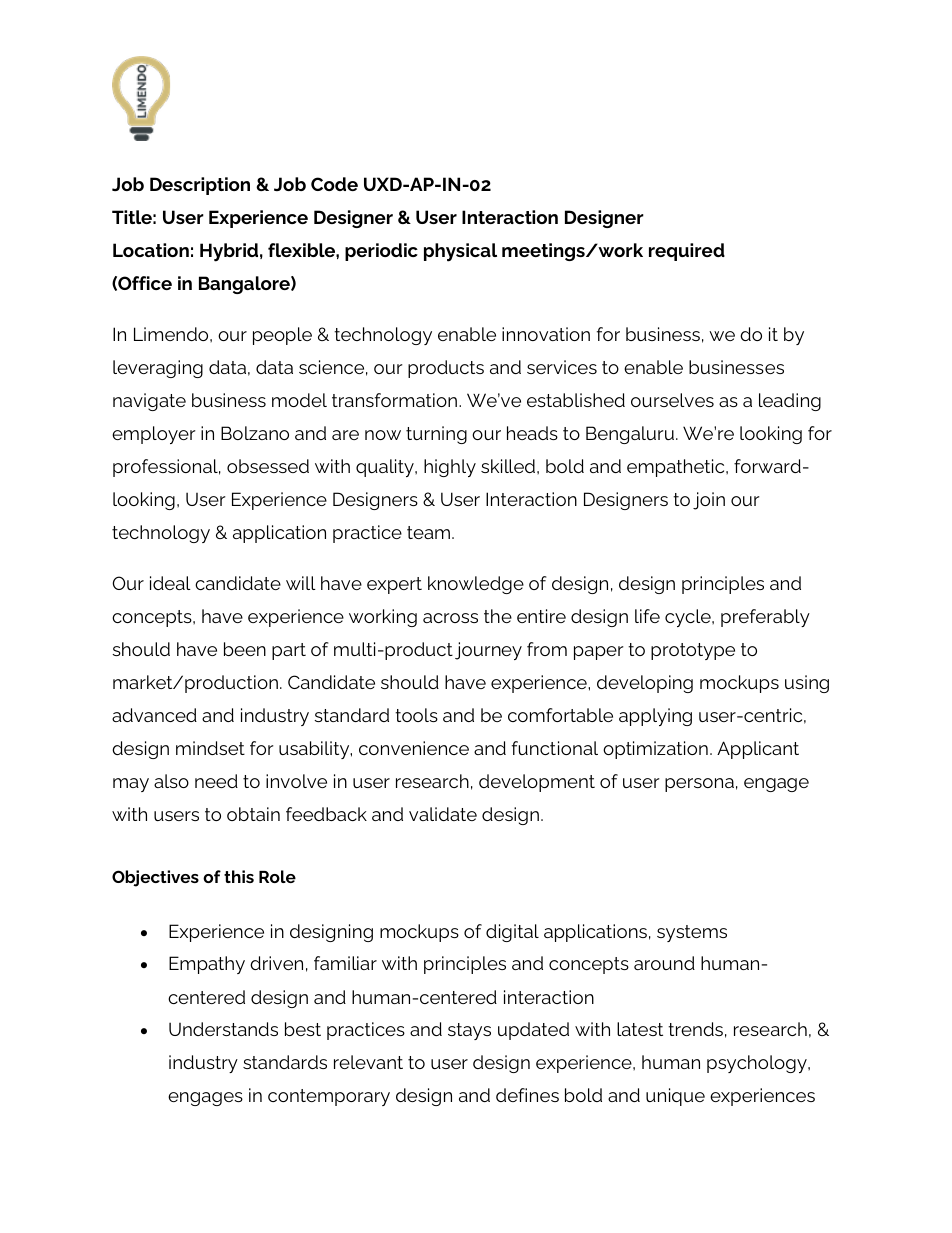 The height and width of the screenshot is (1233, 952). Describe the element at coordinates (223, 1029) in the screenshot. I see `Understands` at that location.
